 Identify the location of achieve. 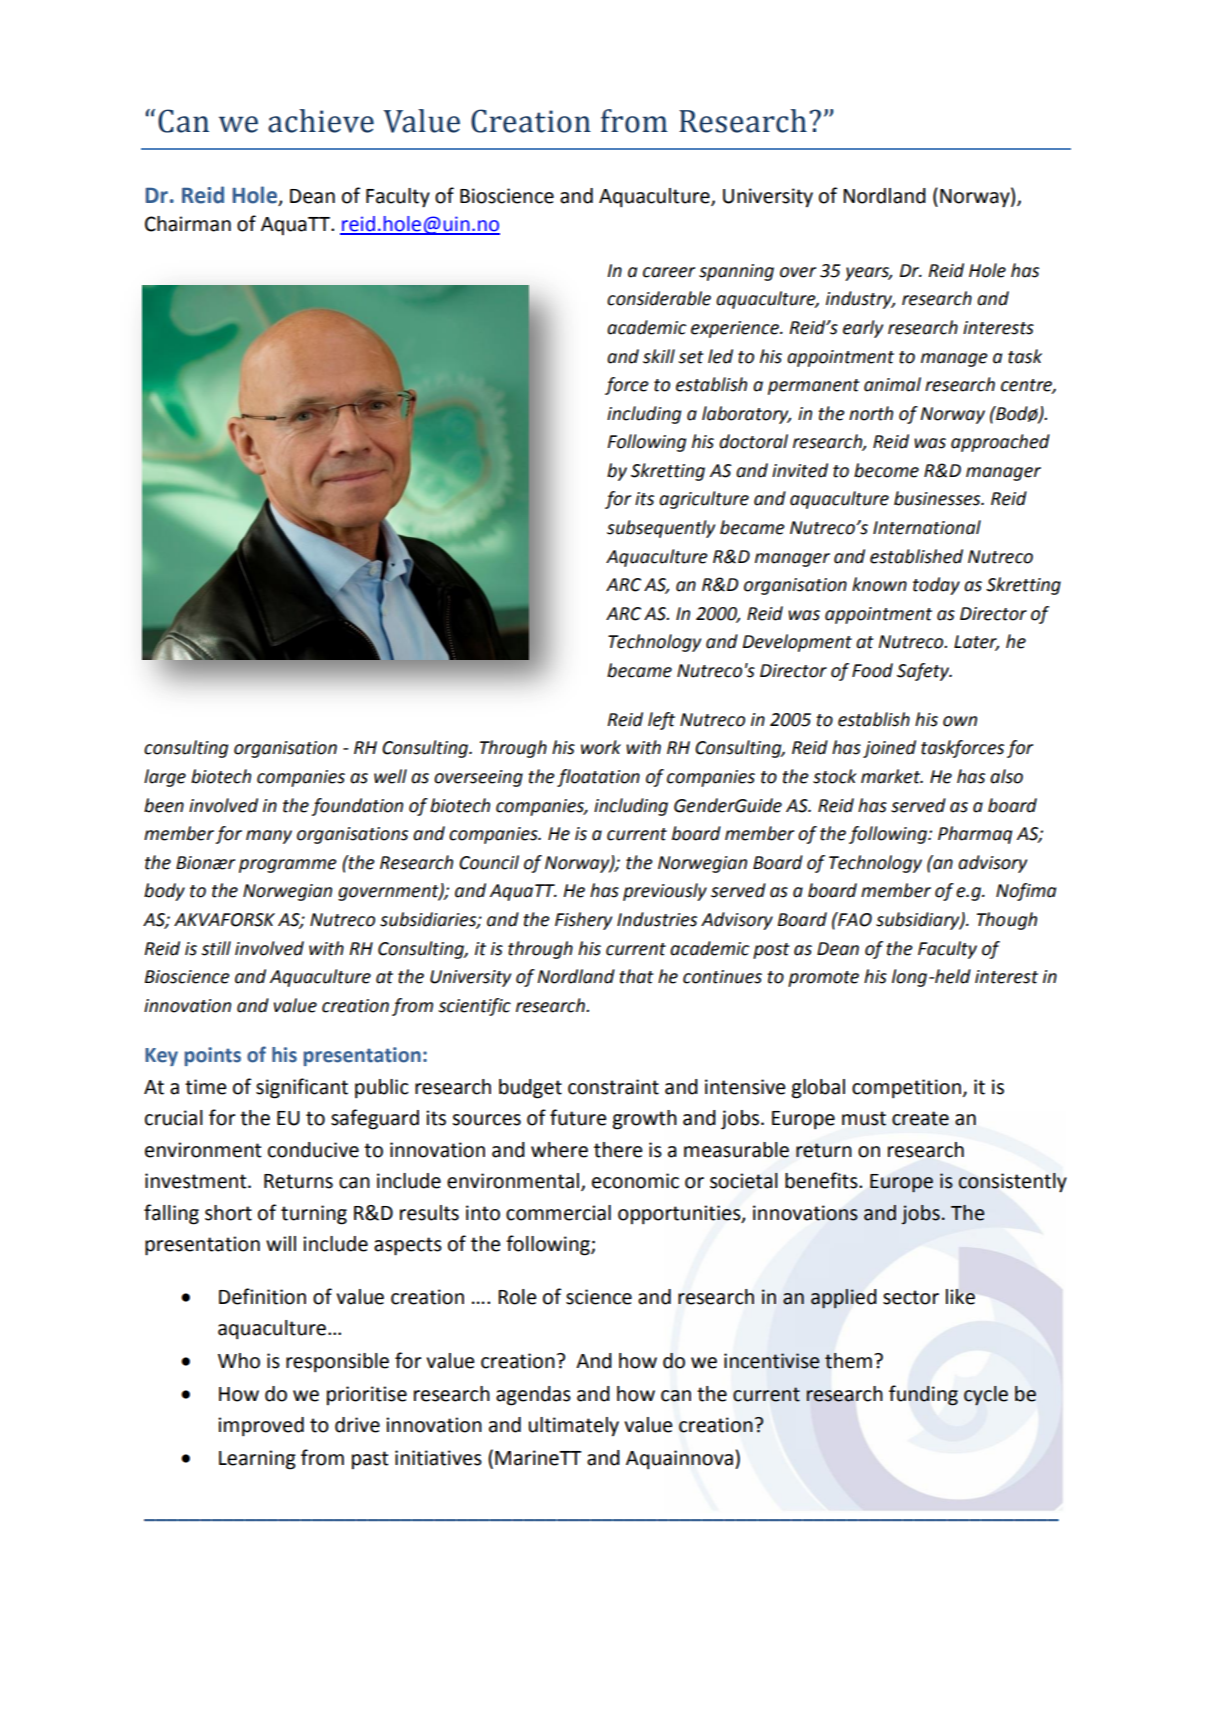
(321, 121).
